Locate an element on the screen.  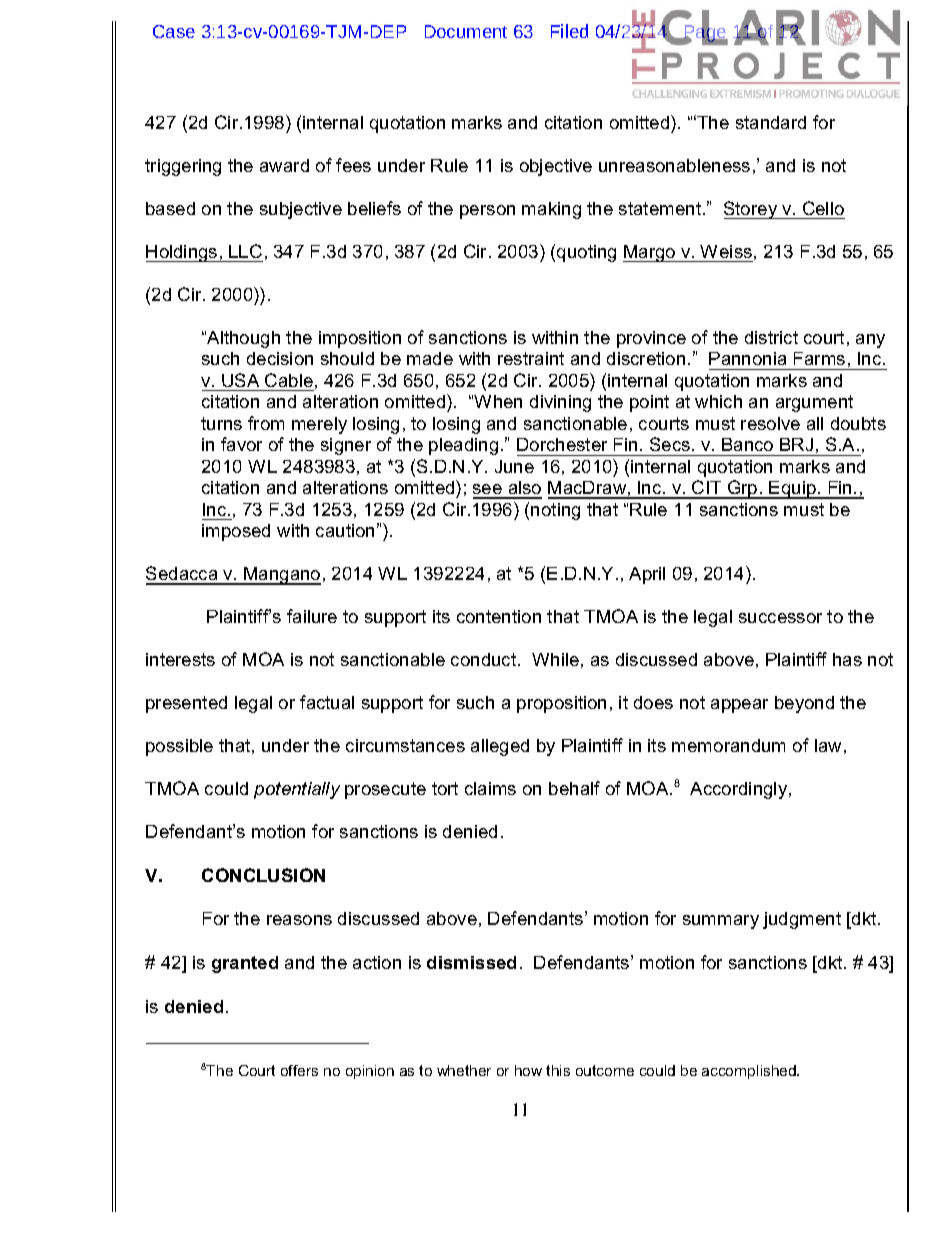
Filed is located at coordinates (569, 31).
